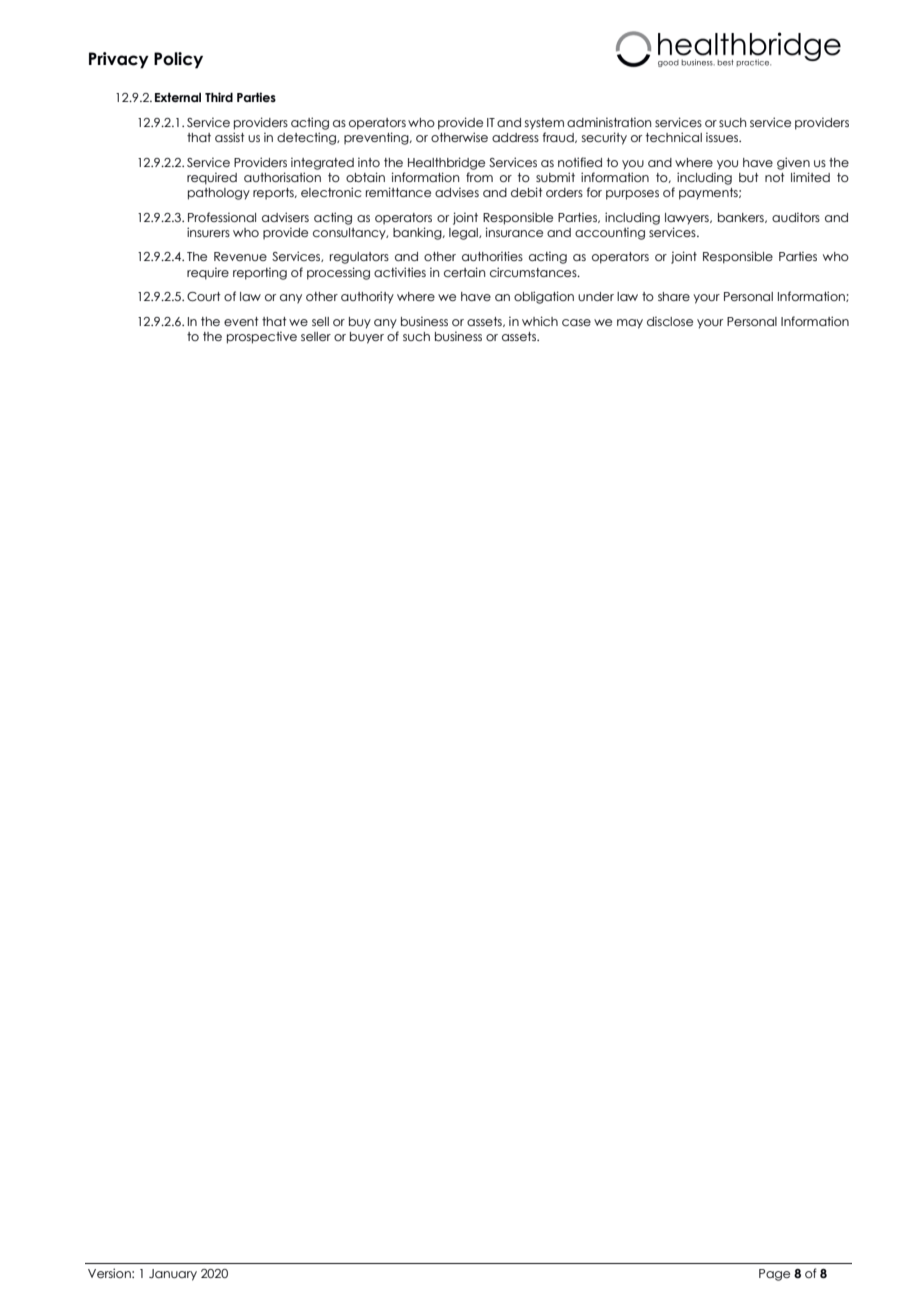  I want to click on issues, so click(723, 137).
